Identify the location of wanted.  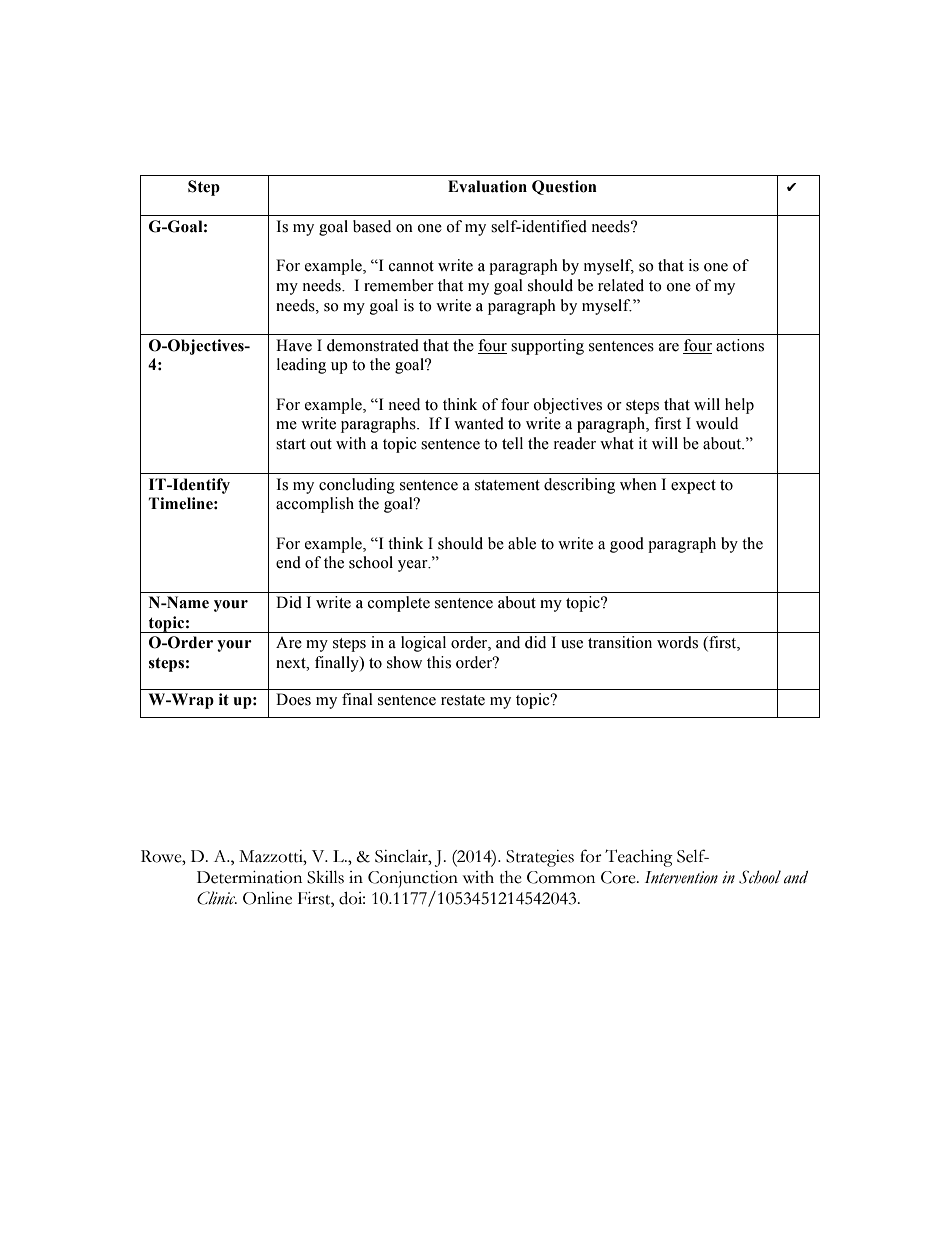
(479, 423).
